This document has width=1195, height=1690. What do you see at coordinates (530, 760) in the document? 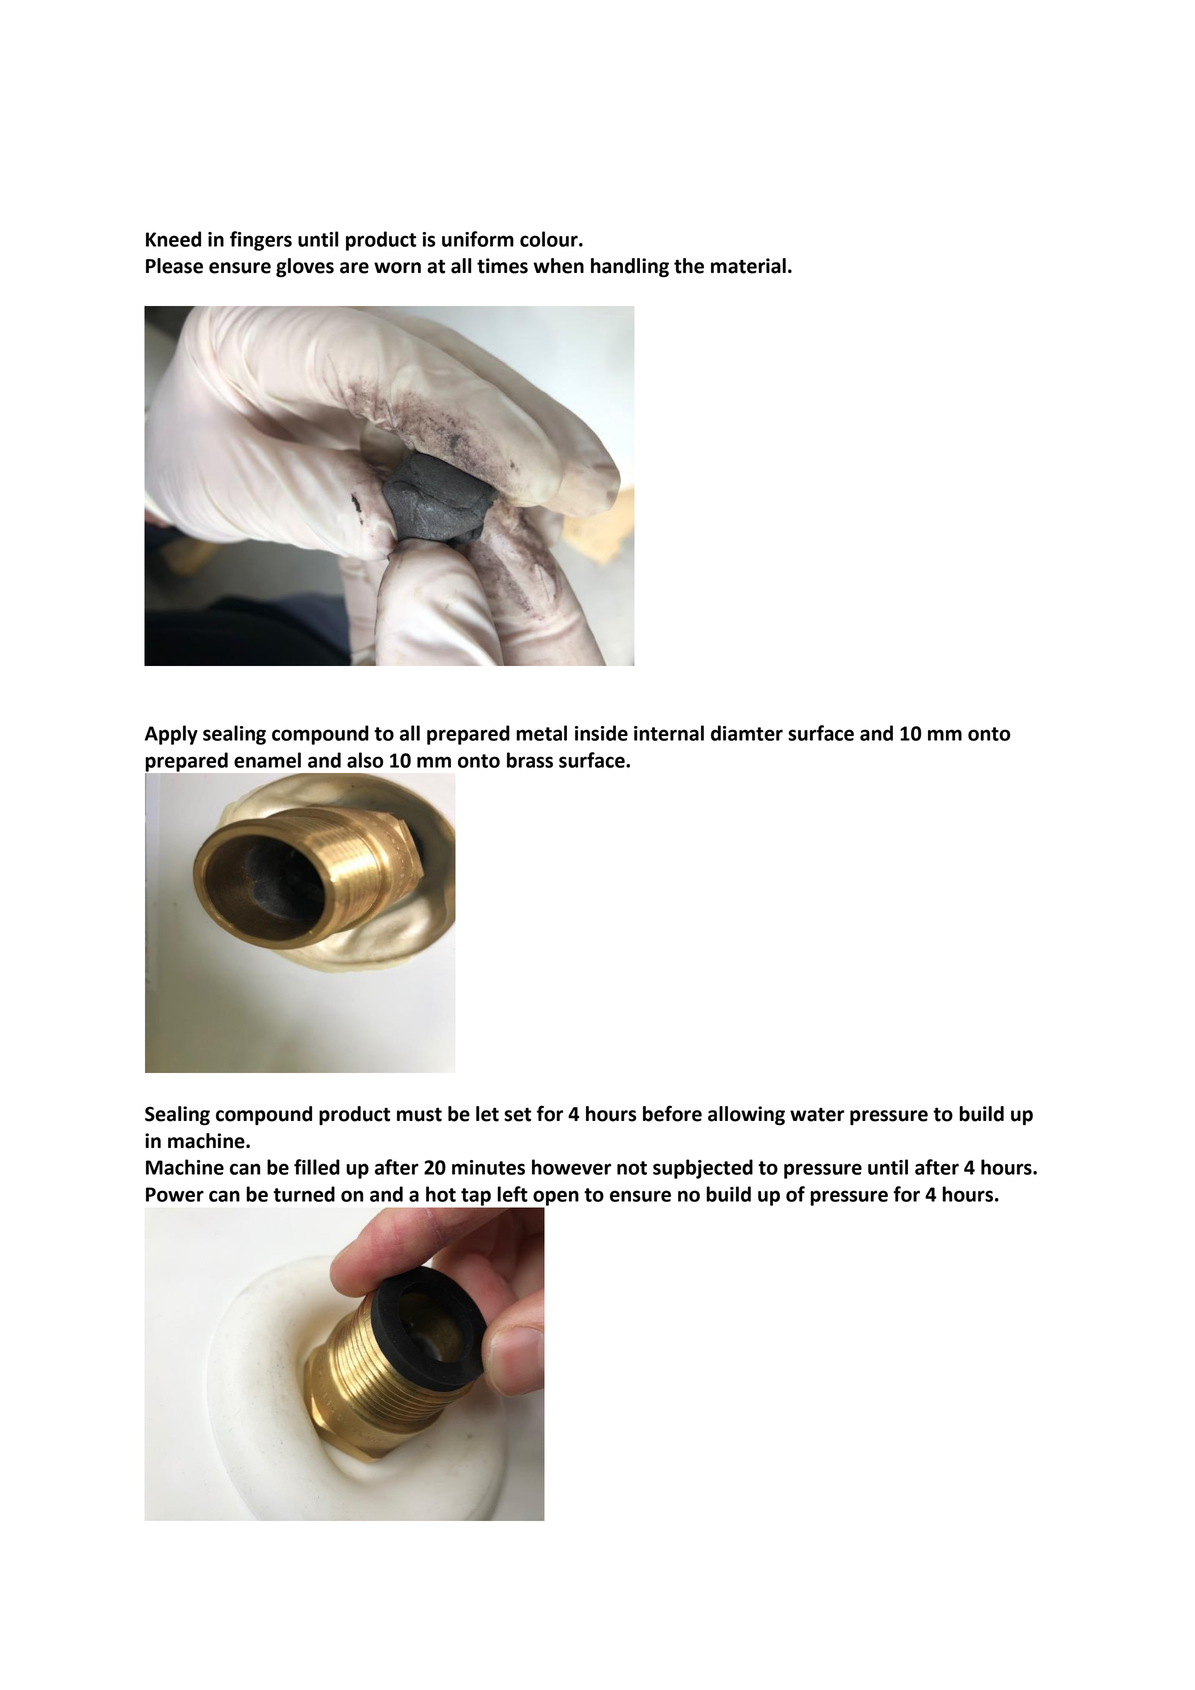
I see `brass` at bounding box center [530, 760].
